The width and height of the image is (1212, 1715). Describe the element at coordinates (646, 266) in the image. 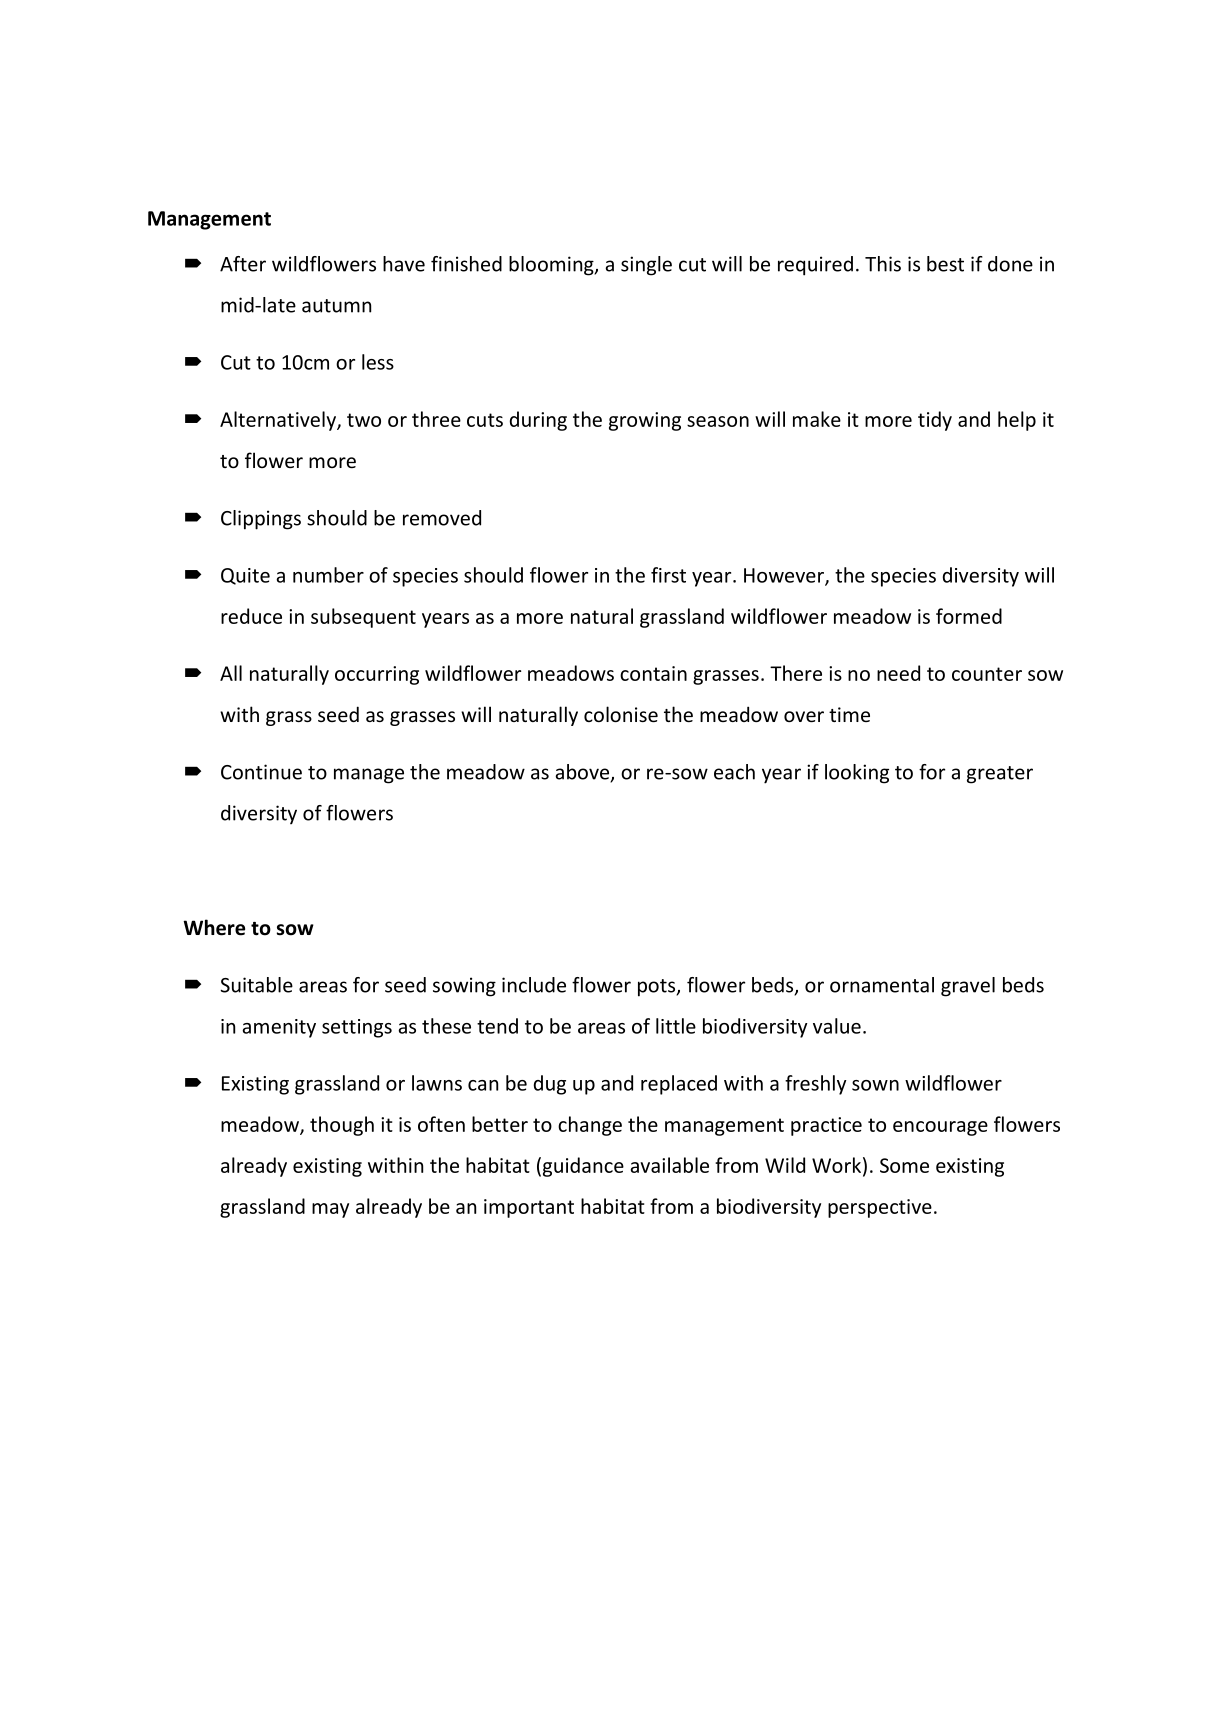

I see `single` at that location.
